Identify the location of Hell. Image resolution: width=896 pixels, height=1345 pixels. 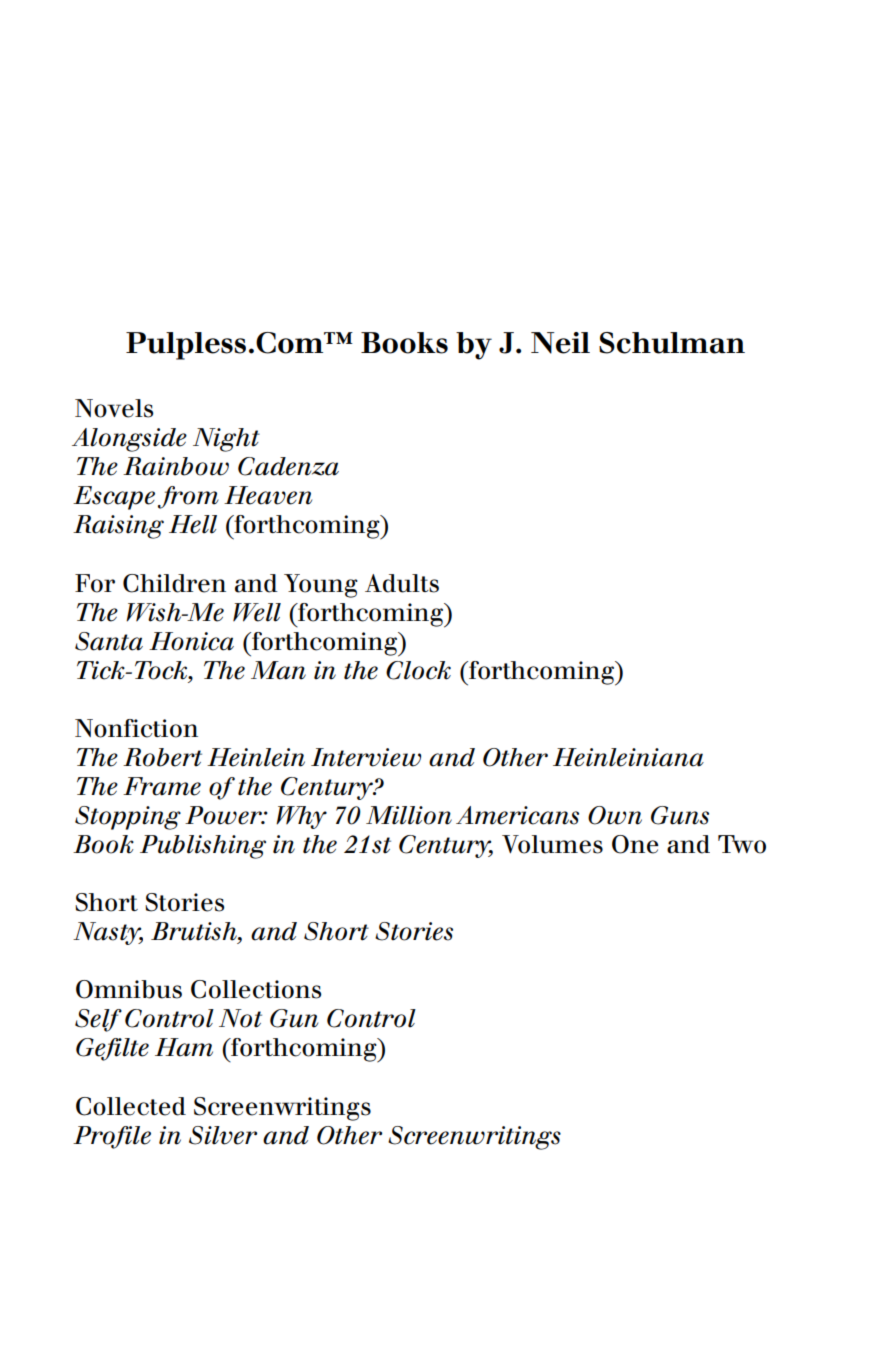
(193, 524).
